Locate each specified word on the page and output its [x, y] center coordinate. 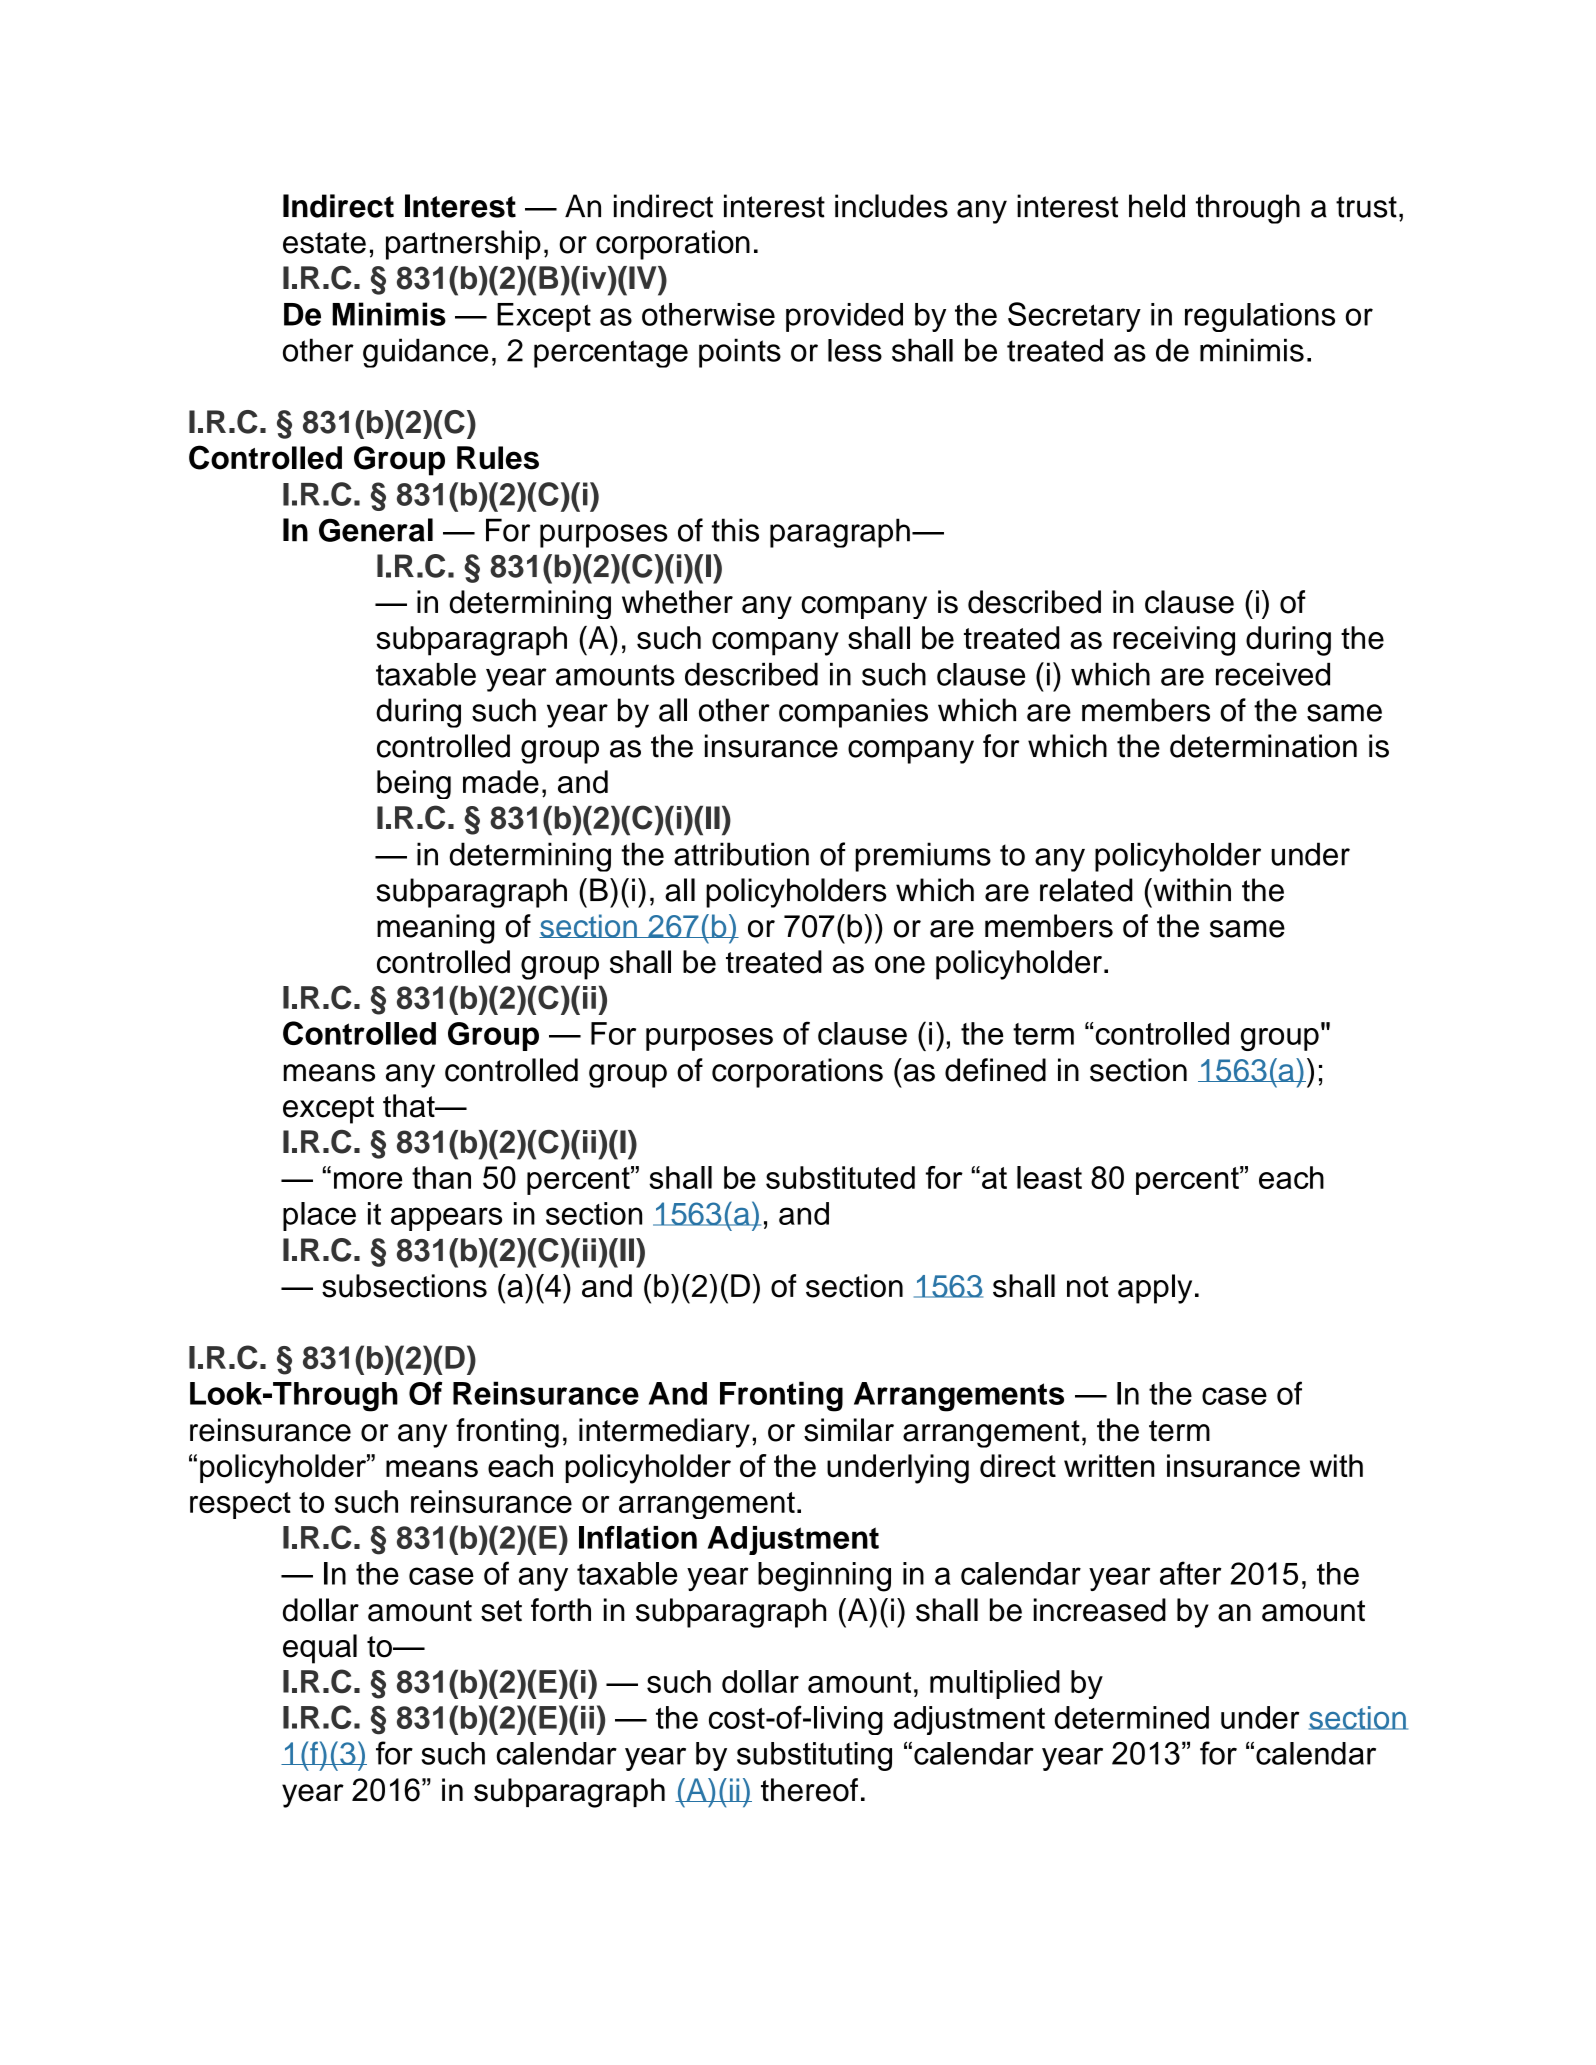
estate [324, 243]
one [900, 965]
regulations [1260, 317]
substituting [814, 1756]
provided [844, 317]
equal [320, 1649]
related [1086, 890]
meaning [436, 929]
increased [1099, 1610]
